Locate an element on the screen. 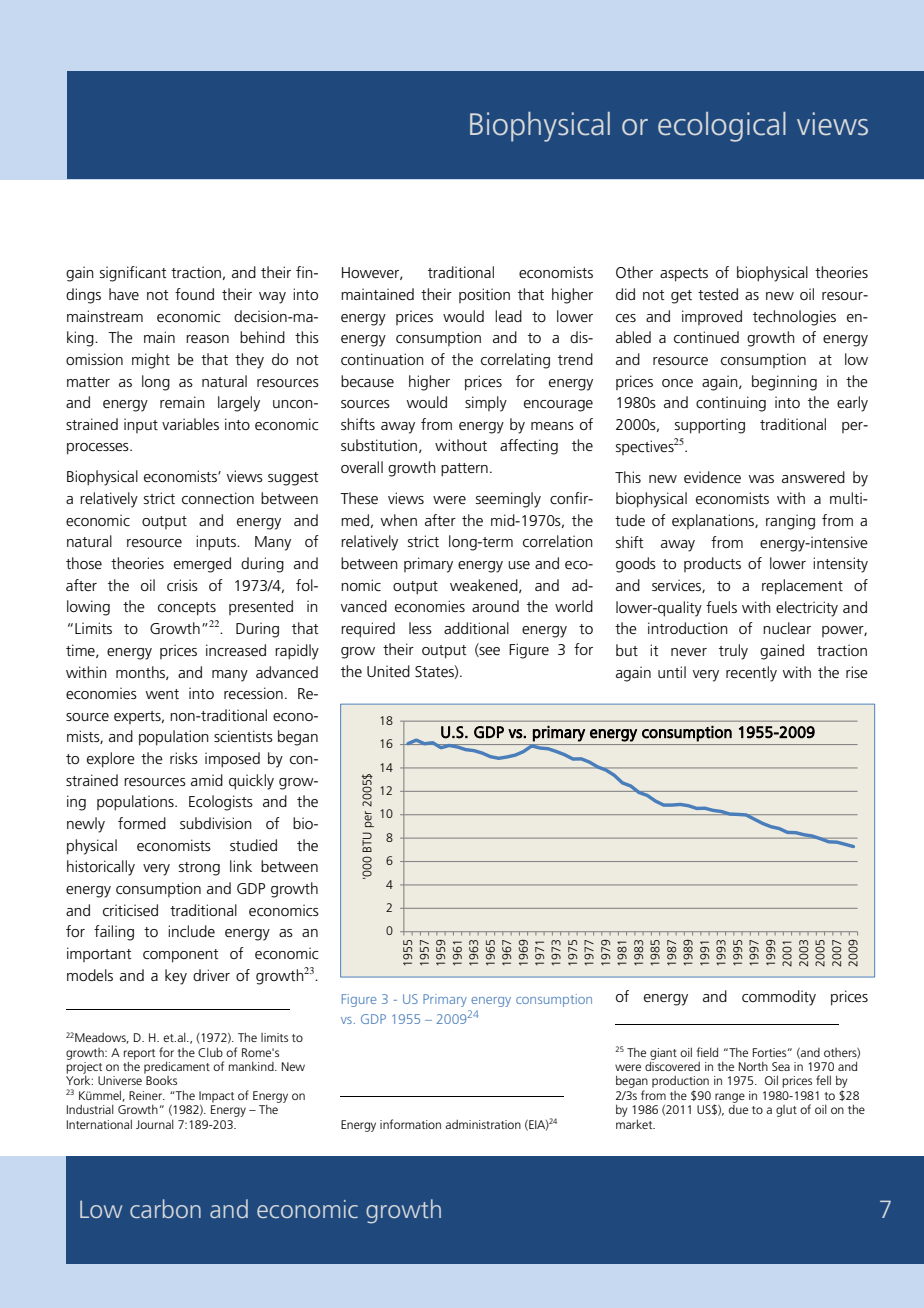  glut is located at coordinates (786, 1111).
